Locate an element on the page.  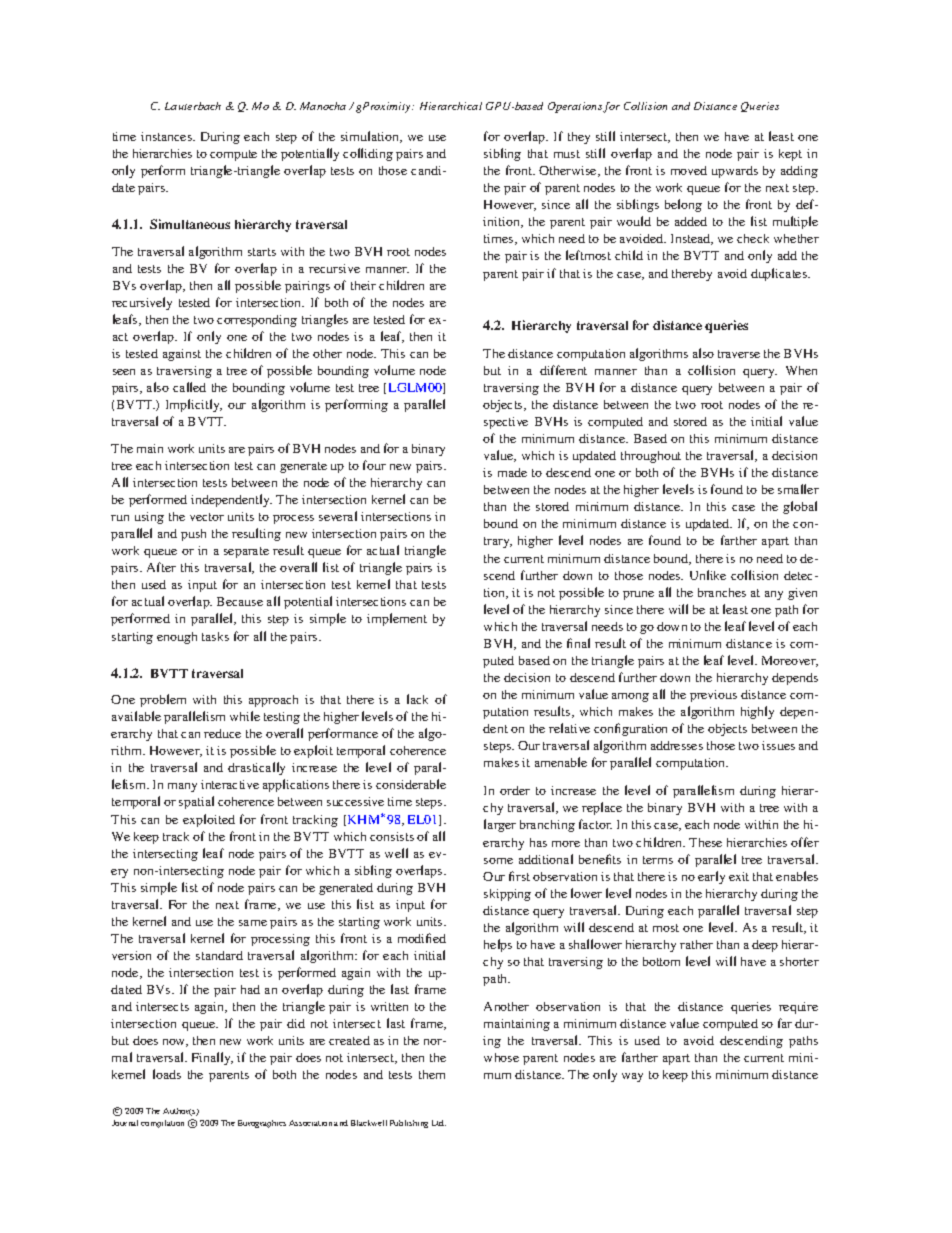
tasks is located at coordinates (215, 636).
